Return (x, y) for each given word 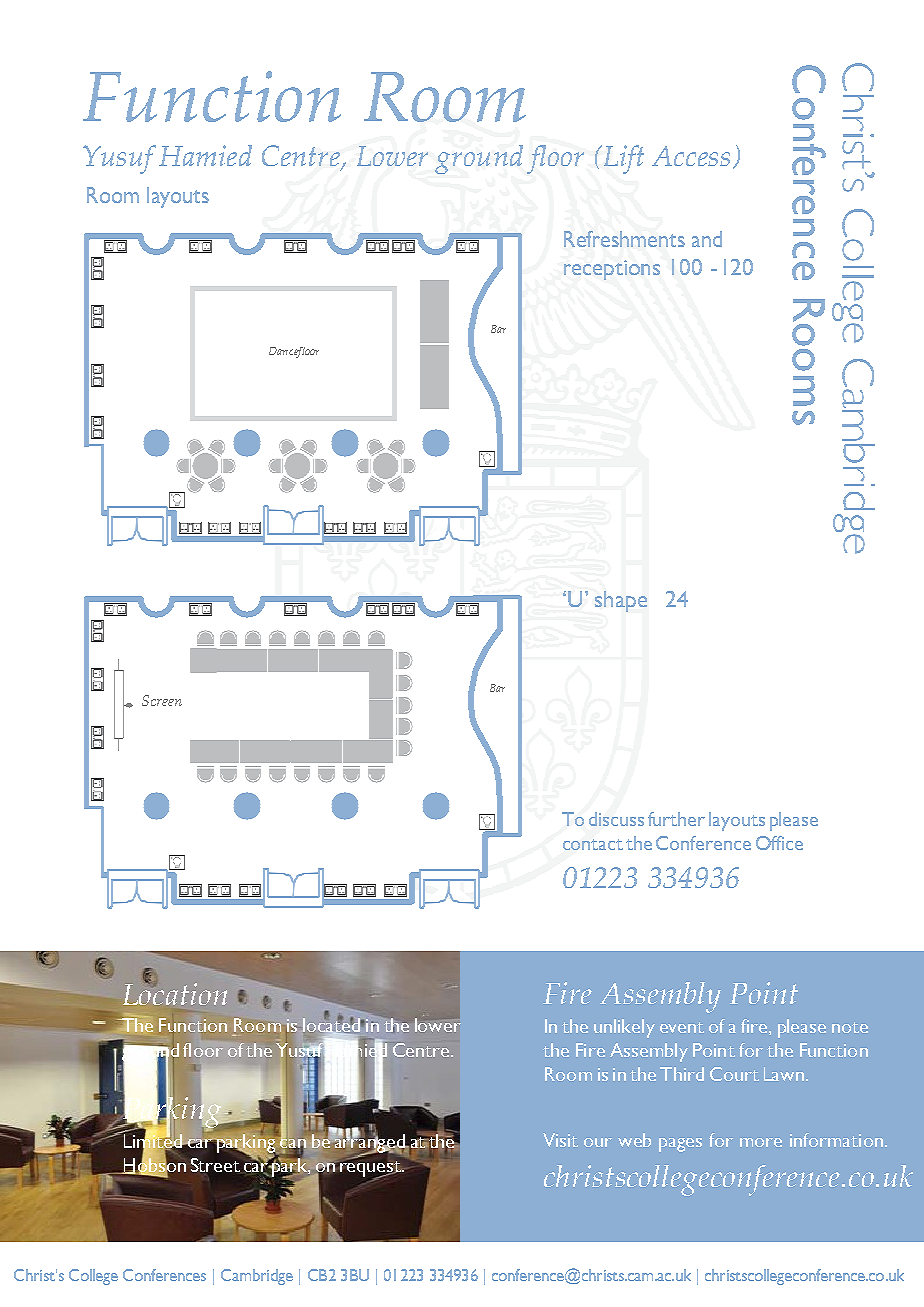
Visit (560, 1140)
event (682, 1027)
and (707, 239)
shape (621, 601)
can (293, 1143)
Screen (162, 700)
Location (175, 993)
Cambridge (257, 1277)
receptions (612, 270)
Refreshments (624, 239)
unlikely (624, 1028)
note (850, 1027)
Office (779, 843)
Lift (622, 159)
